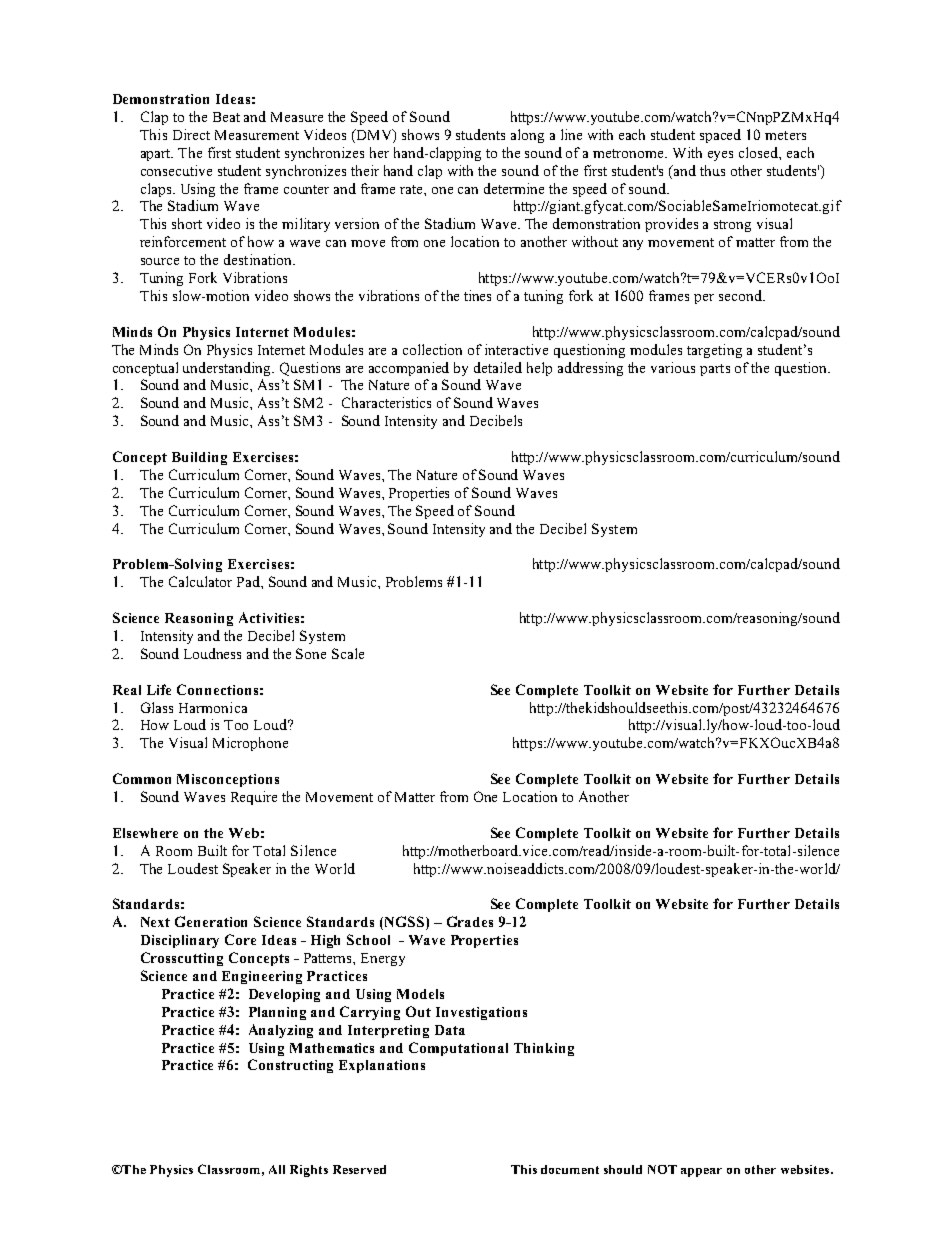  Describe the element at coordinates (715, 370) in the image. I see `parts` at that location.
